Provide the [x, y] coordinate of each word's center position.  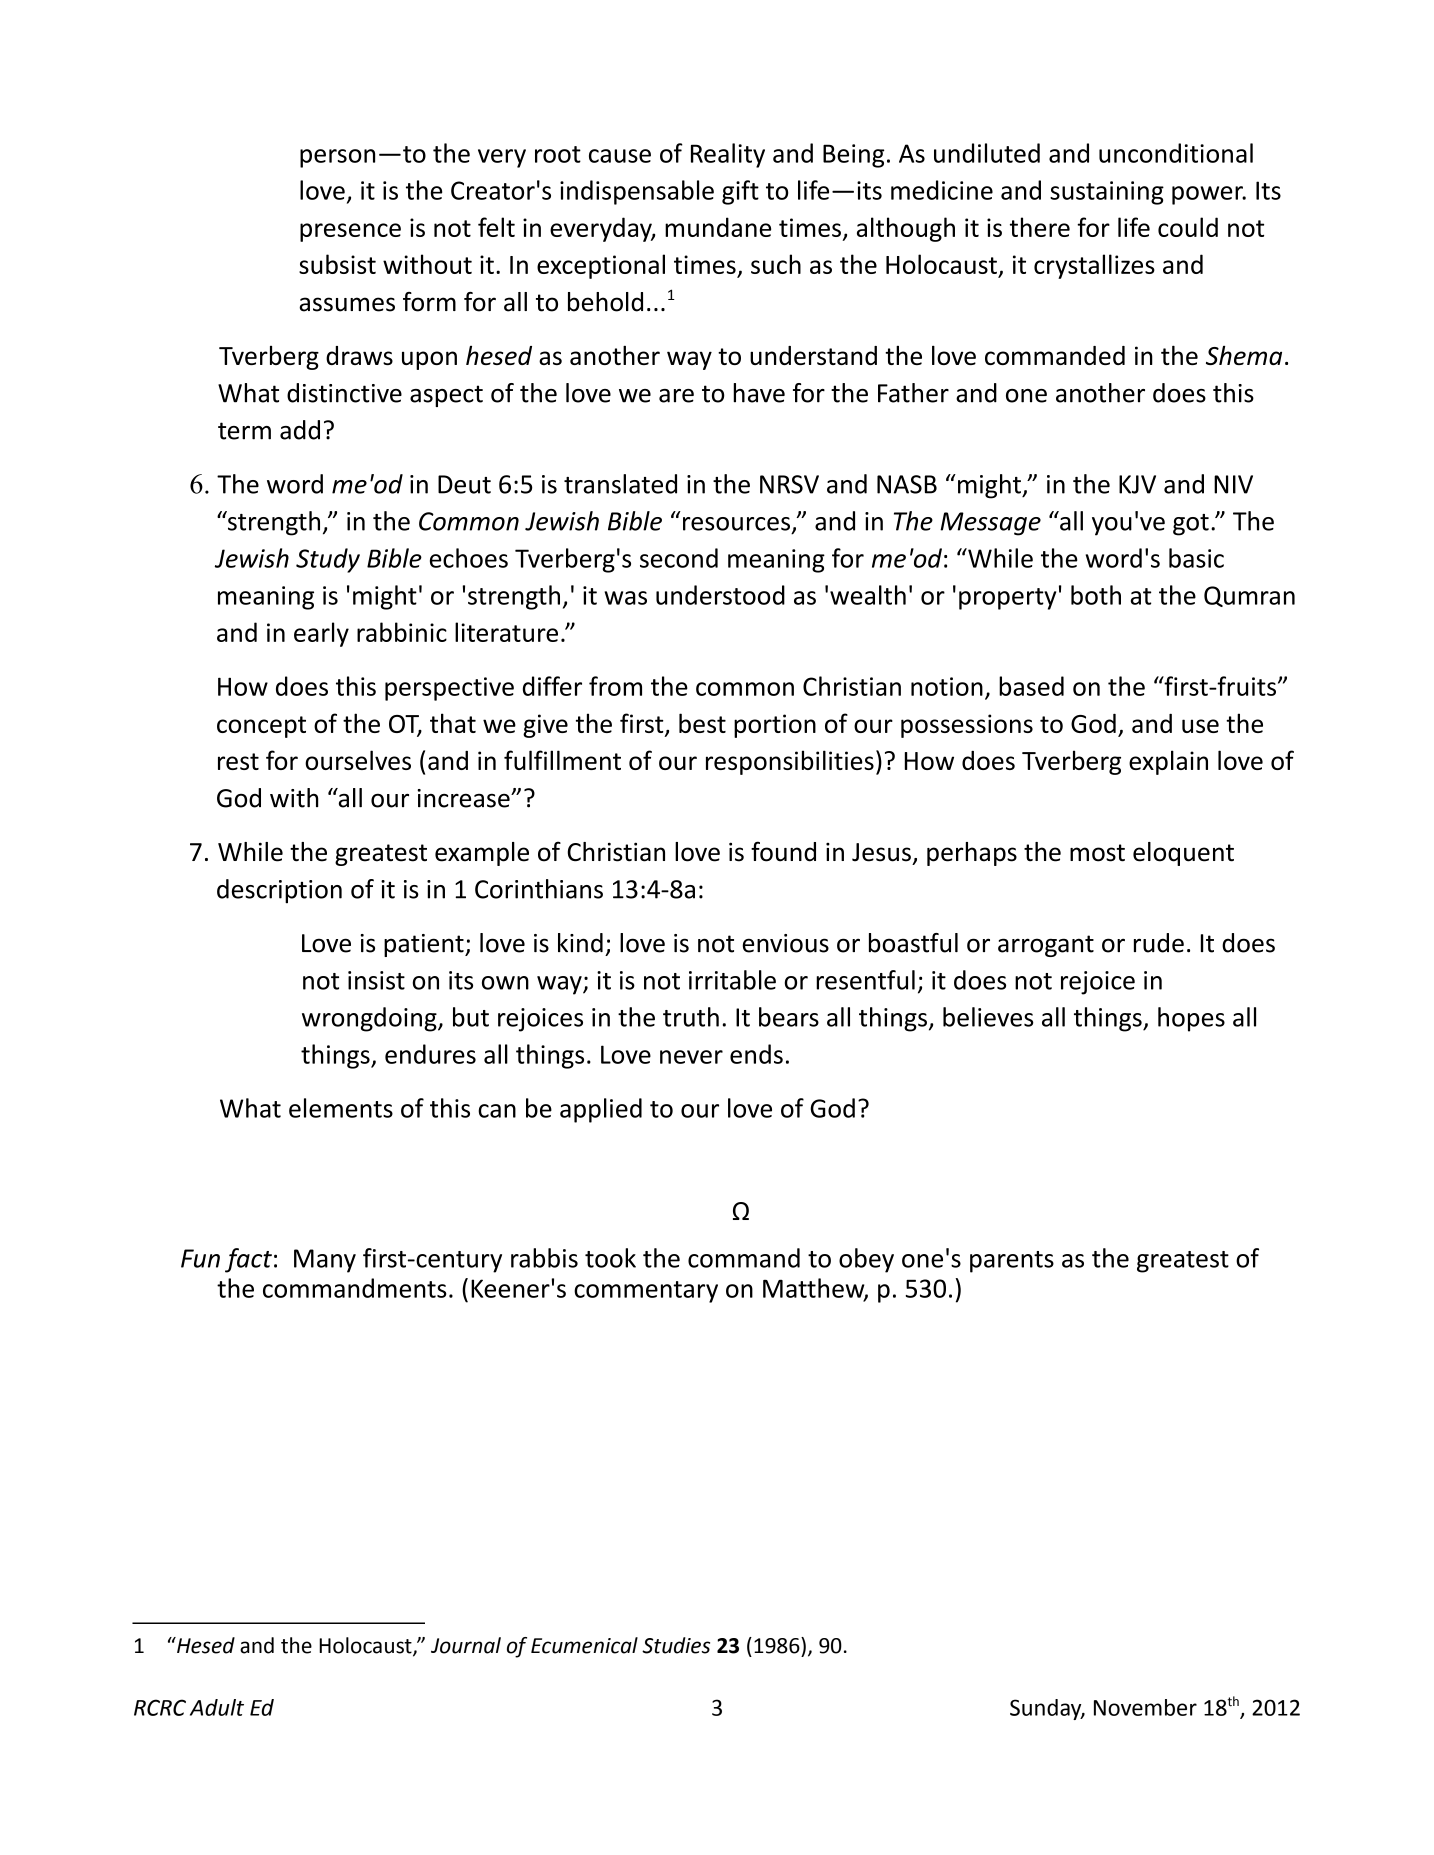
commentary [646, 1292]
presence [350, 232]
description [279, 891]
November [1145, 1707]
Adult [217, 1707]
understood [720, 595]
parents [1012, 1262]
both [1096, 595]
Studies [676, 1645]
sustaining [1107, 193]
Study [328, 560]
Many [325, 1261]
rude [1159, 943]
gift [740, 192]
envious [785, 943]
